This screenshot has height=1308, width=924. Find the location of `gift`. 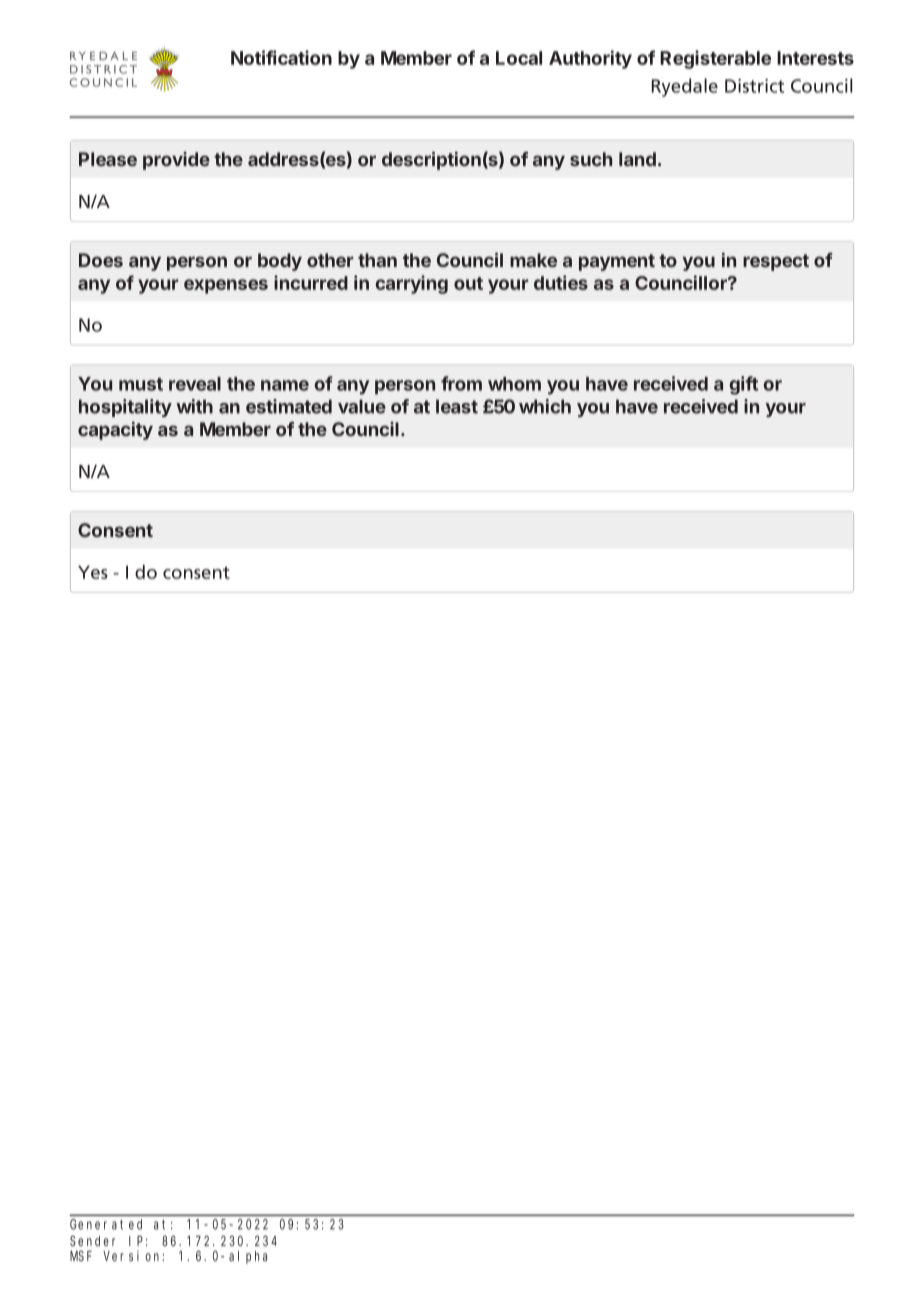

gift is located at coordinates (743, 385).
